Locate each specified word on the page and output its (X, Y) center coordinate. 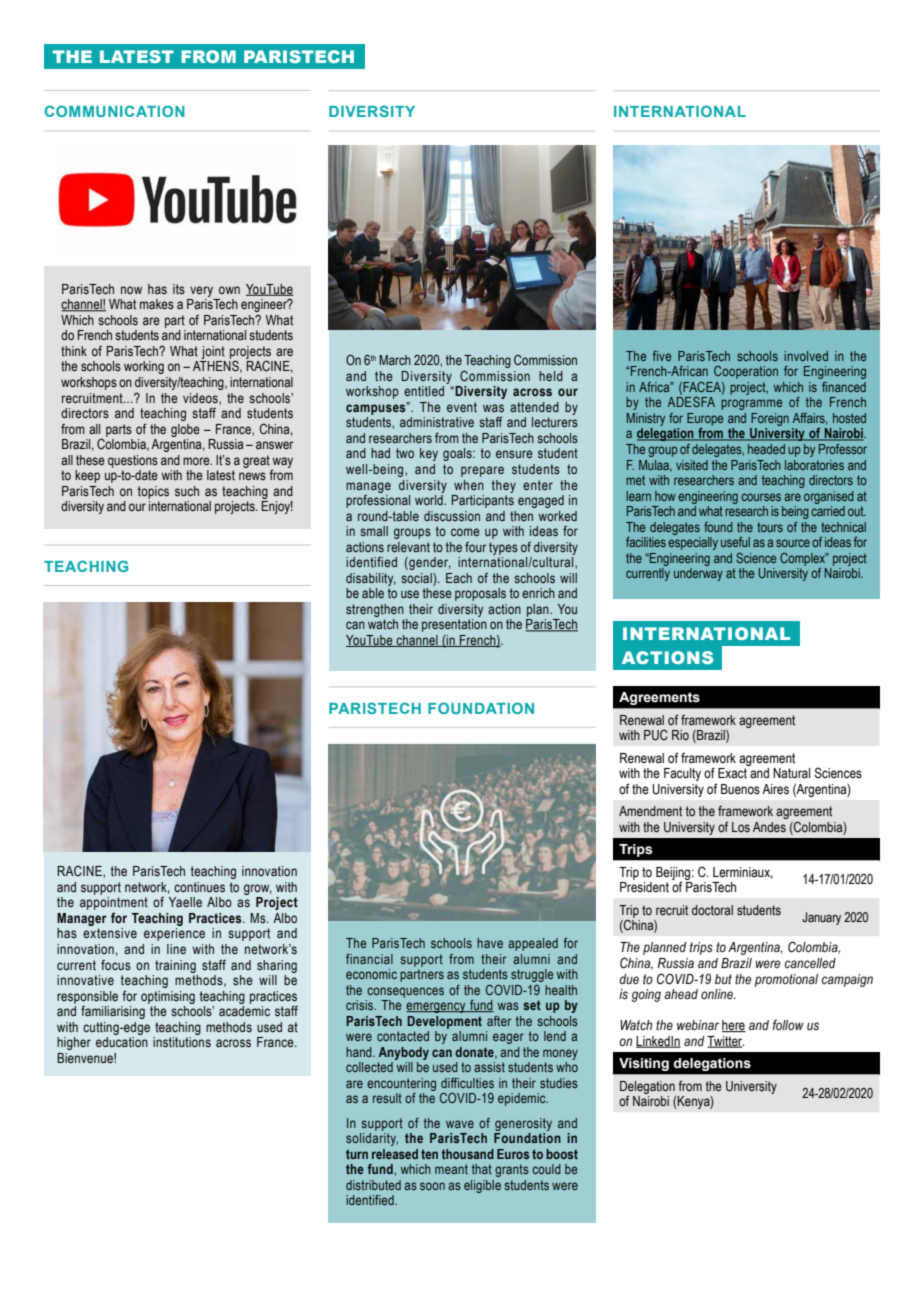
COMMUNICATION (115, 111)
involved (806, 356)
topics (153, 492)
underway (698, 574)
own (229, 290)
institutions (182, 1042)
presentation (454, 625)
